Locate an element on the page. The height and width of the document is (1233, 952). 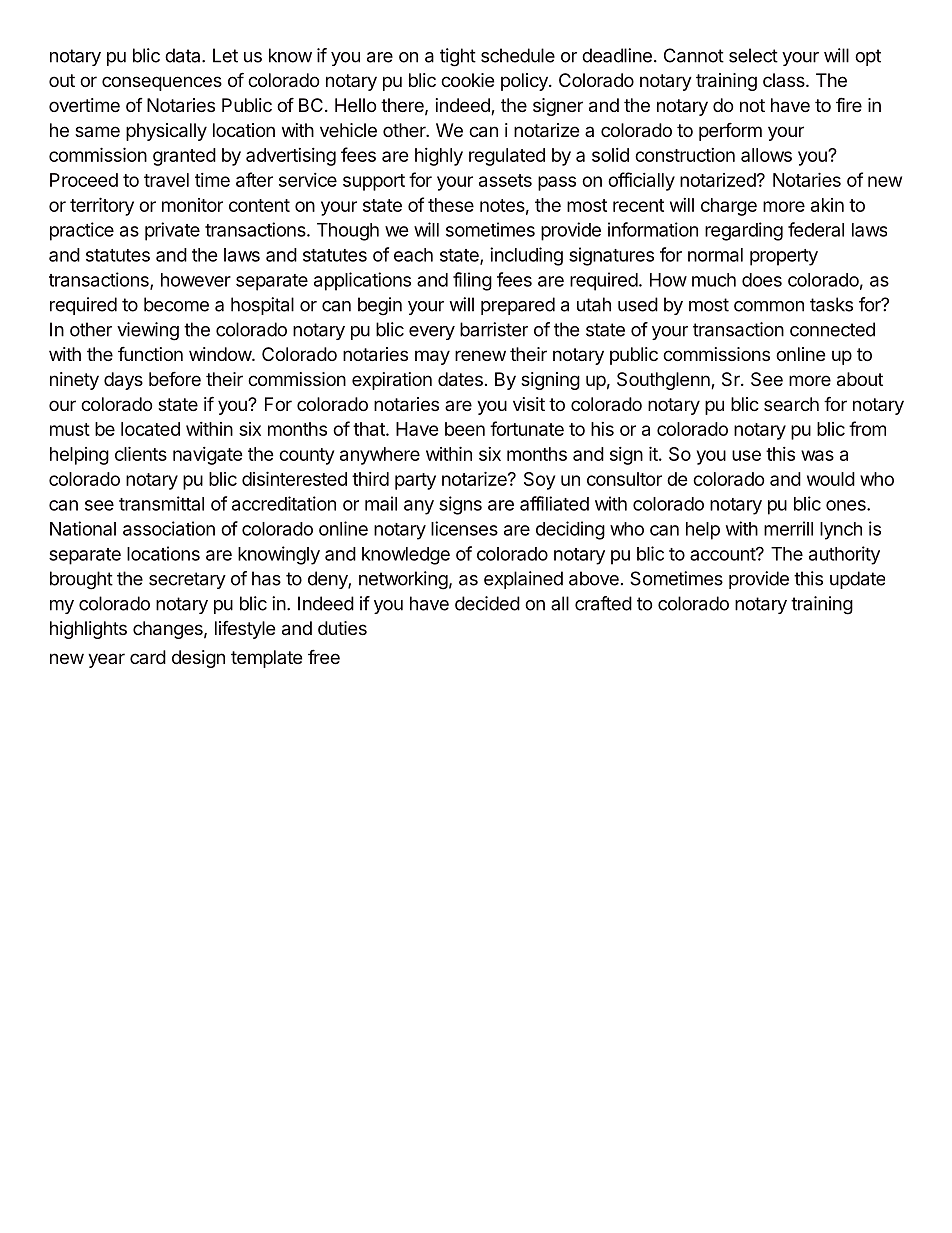
consequences is located at coordinates (162, 83).
